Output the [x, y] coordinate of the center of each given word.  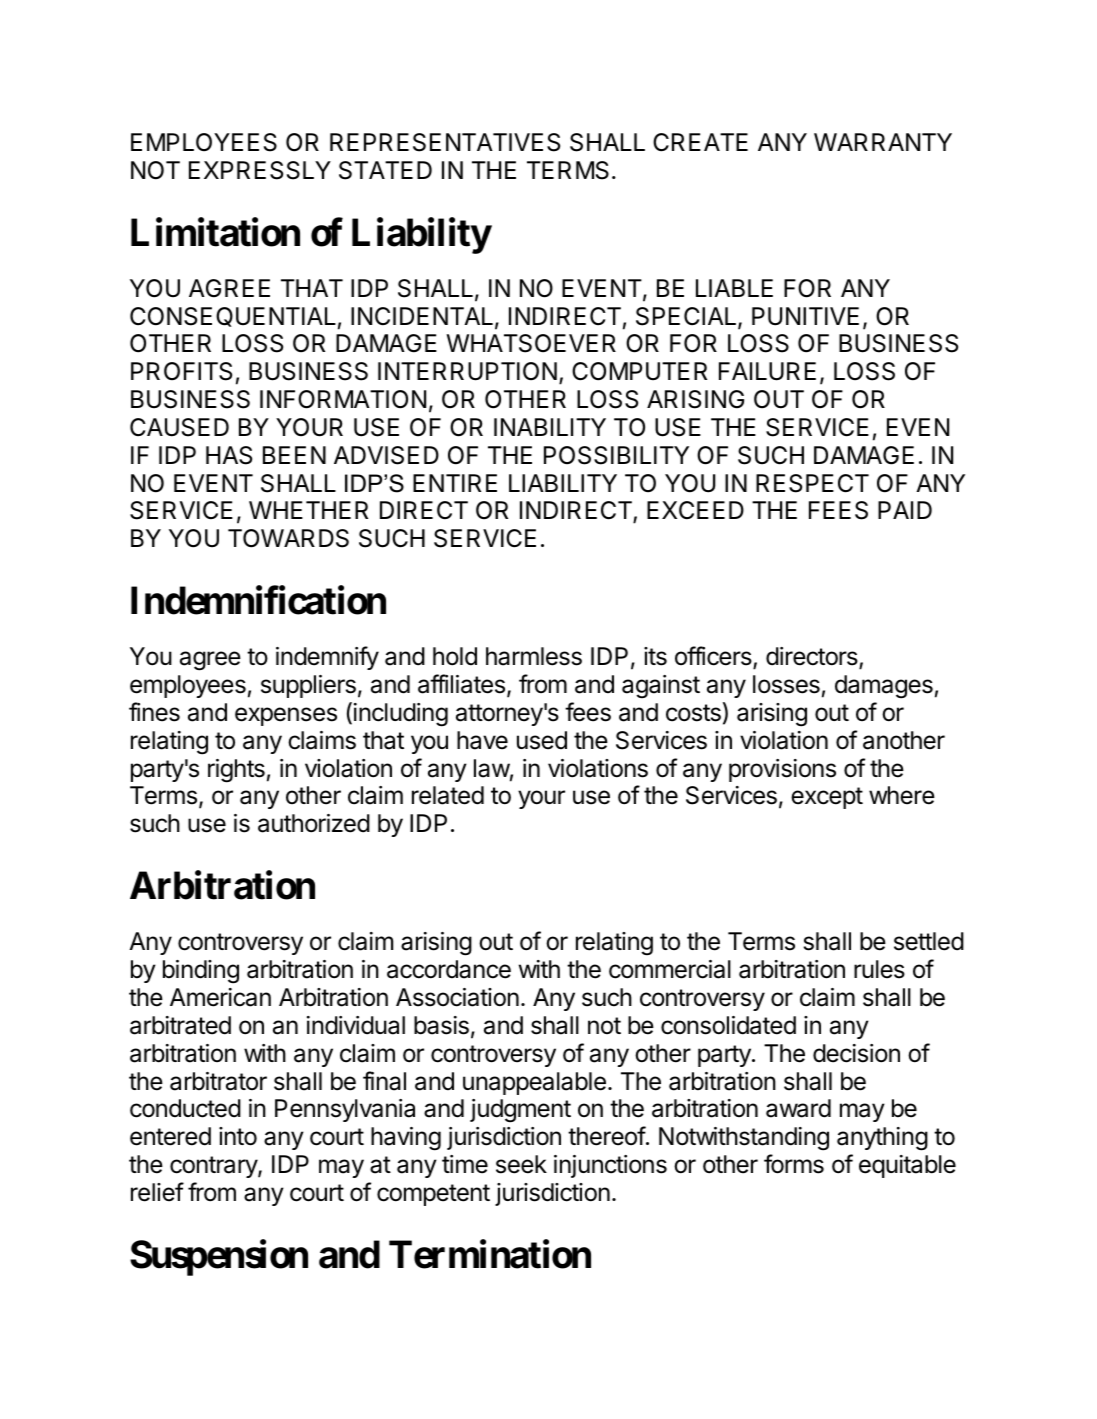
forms [794, 1164]
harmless [534, 656]
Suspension [219, 1258]
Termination [490, 1254]
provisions [782, 770]
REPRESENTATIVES [445, 142]
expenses [286, 716]
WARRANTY [883, 142]
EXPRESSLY [260, 170]
